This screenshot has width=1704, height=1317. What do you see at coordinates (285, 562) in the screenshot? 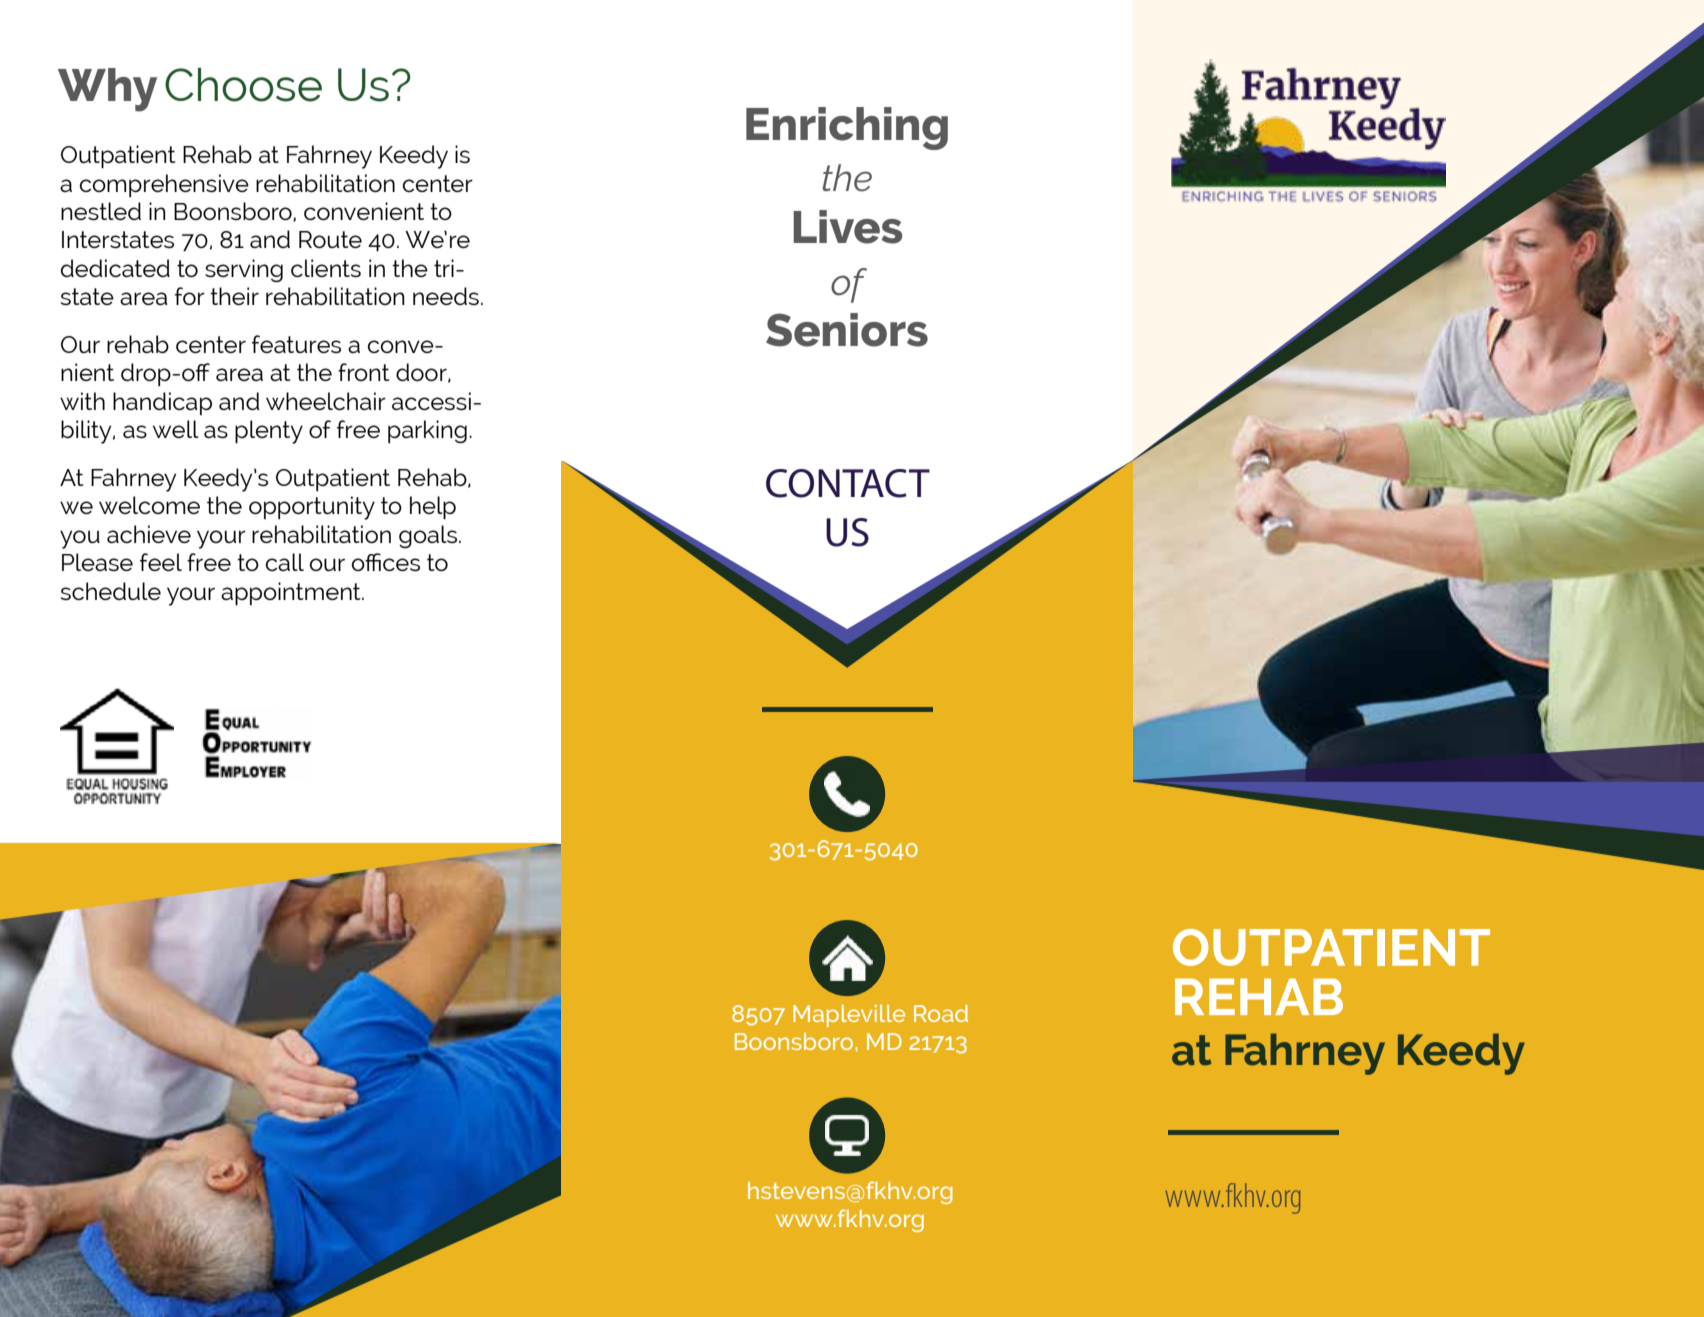
I see `call` at bounding box center [285, 562].
